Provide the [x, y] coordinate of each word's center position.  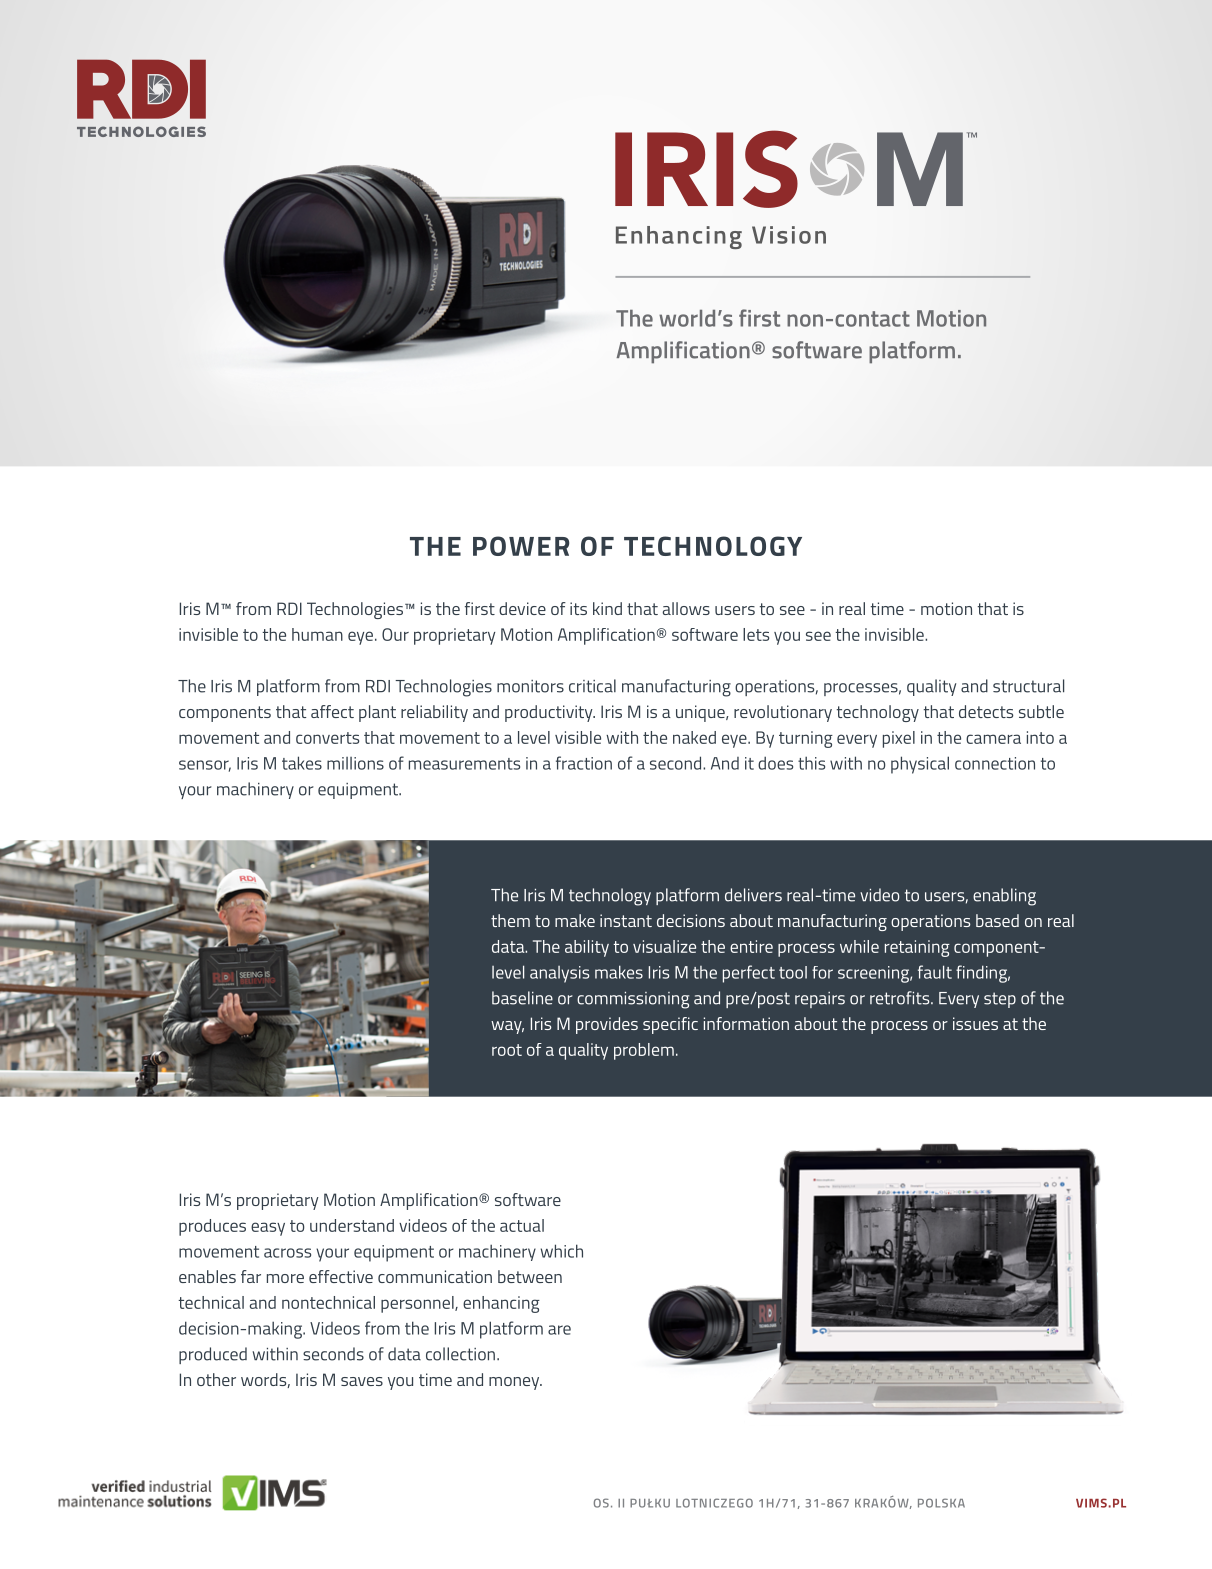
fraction [584, 763]
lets [756, 634]
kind [607, 608]
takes [302, 763]
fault [935, 972]
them [510, 920]
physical [920, 765]
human [317, 634]
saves [362, 1381]
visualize [664, 946]
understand [352, 1225]
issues [975, 1023]
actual [522, 1225]
